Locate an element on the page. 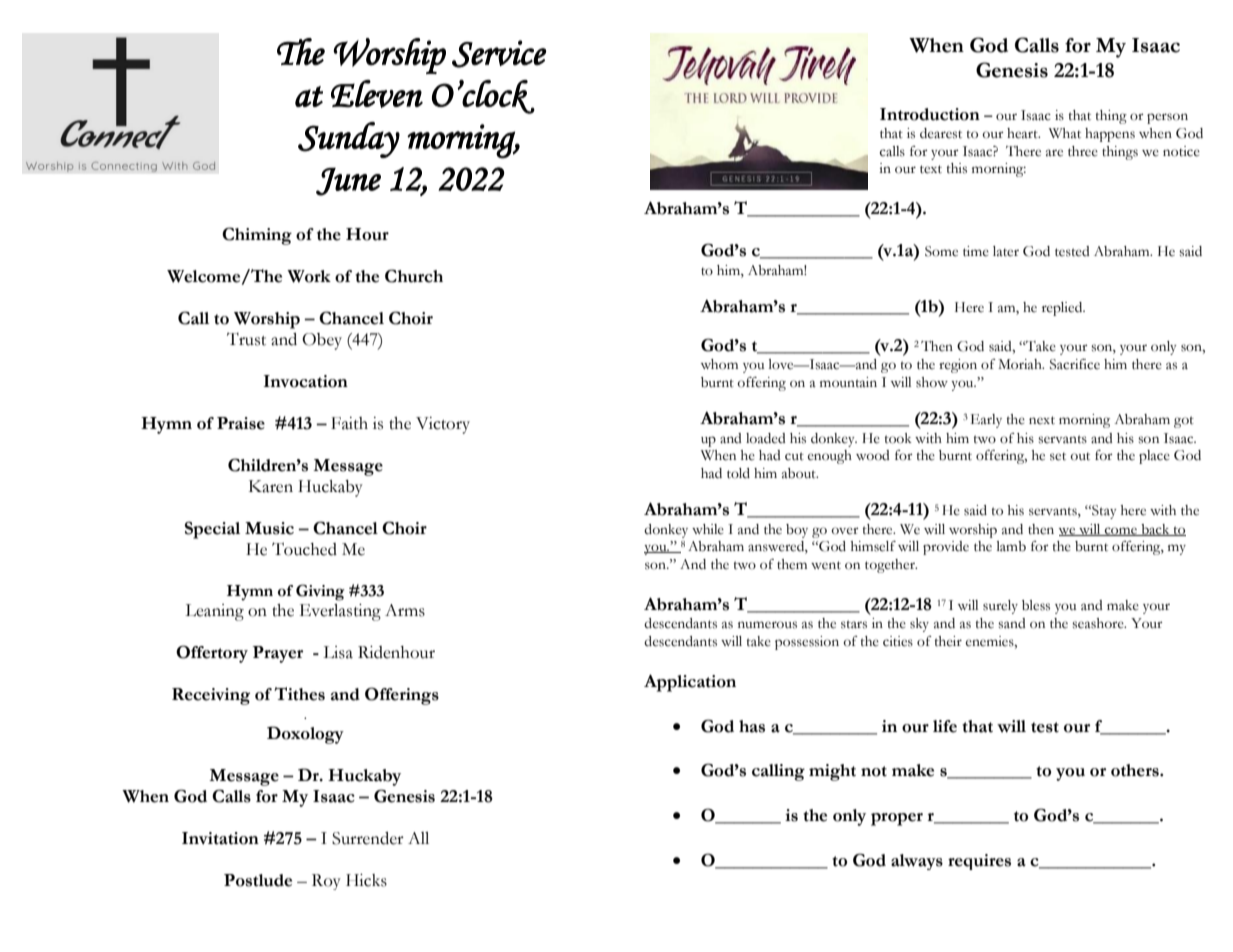 This page has width=1233, height=952. requires is located at coordinates (979, 862).
